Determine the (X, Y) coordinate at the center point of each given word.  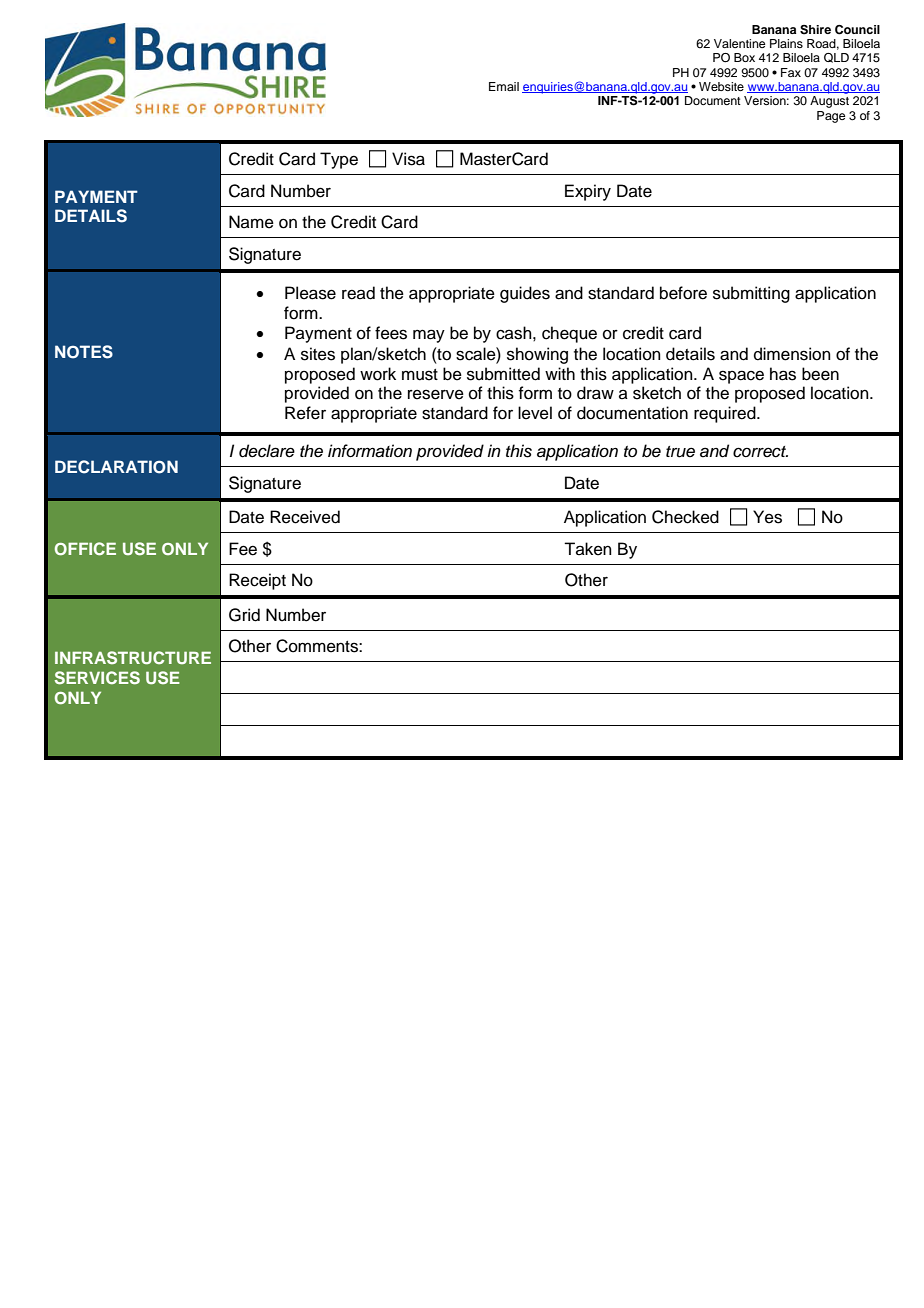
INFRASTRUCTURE (133, 658)
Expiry (588, 192)
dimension (792, 354)
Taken (588, 549)
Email (504, 86)
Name (251, 222)
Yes (767, 517)
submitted (503, 374)
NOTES (84, 352)
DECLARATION (116, 467)
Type (339, 160)
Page (831, 117)
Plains (786, 43)
